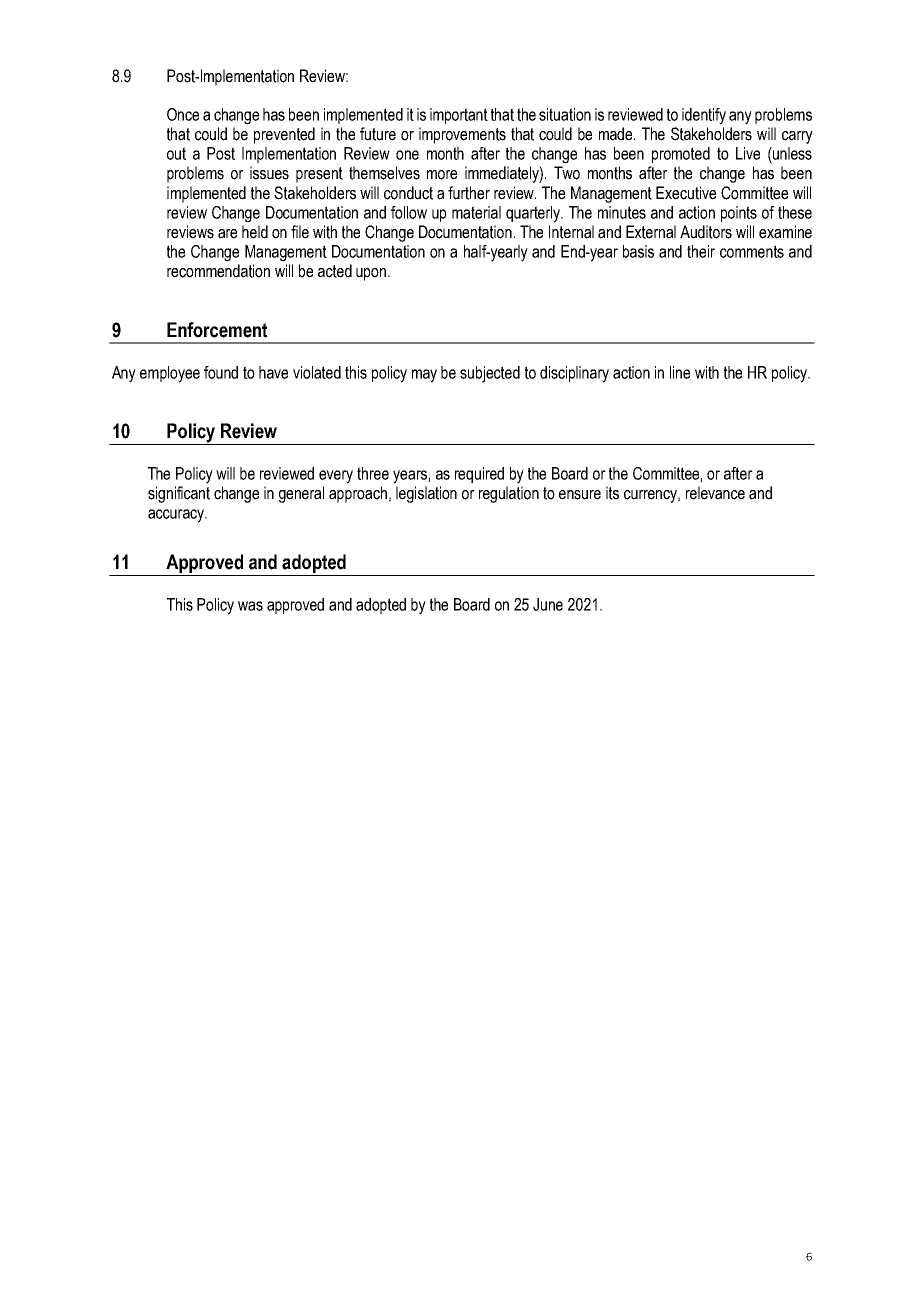  I want to click on line, so click(680, 372).
